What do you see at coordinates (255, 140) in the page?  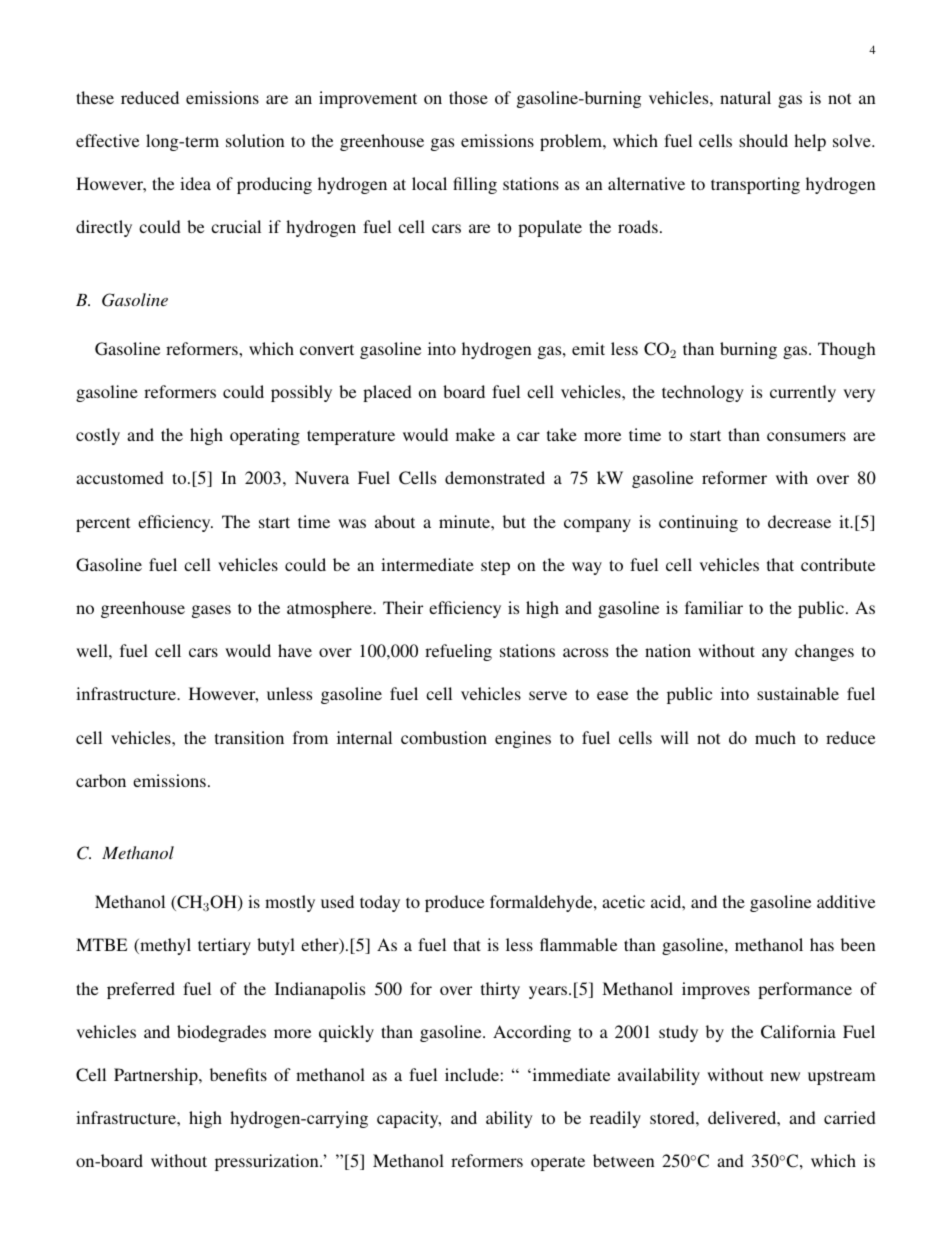 I see `solution` at bounding box center [255, 140].
